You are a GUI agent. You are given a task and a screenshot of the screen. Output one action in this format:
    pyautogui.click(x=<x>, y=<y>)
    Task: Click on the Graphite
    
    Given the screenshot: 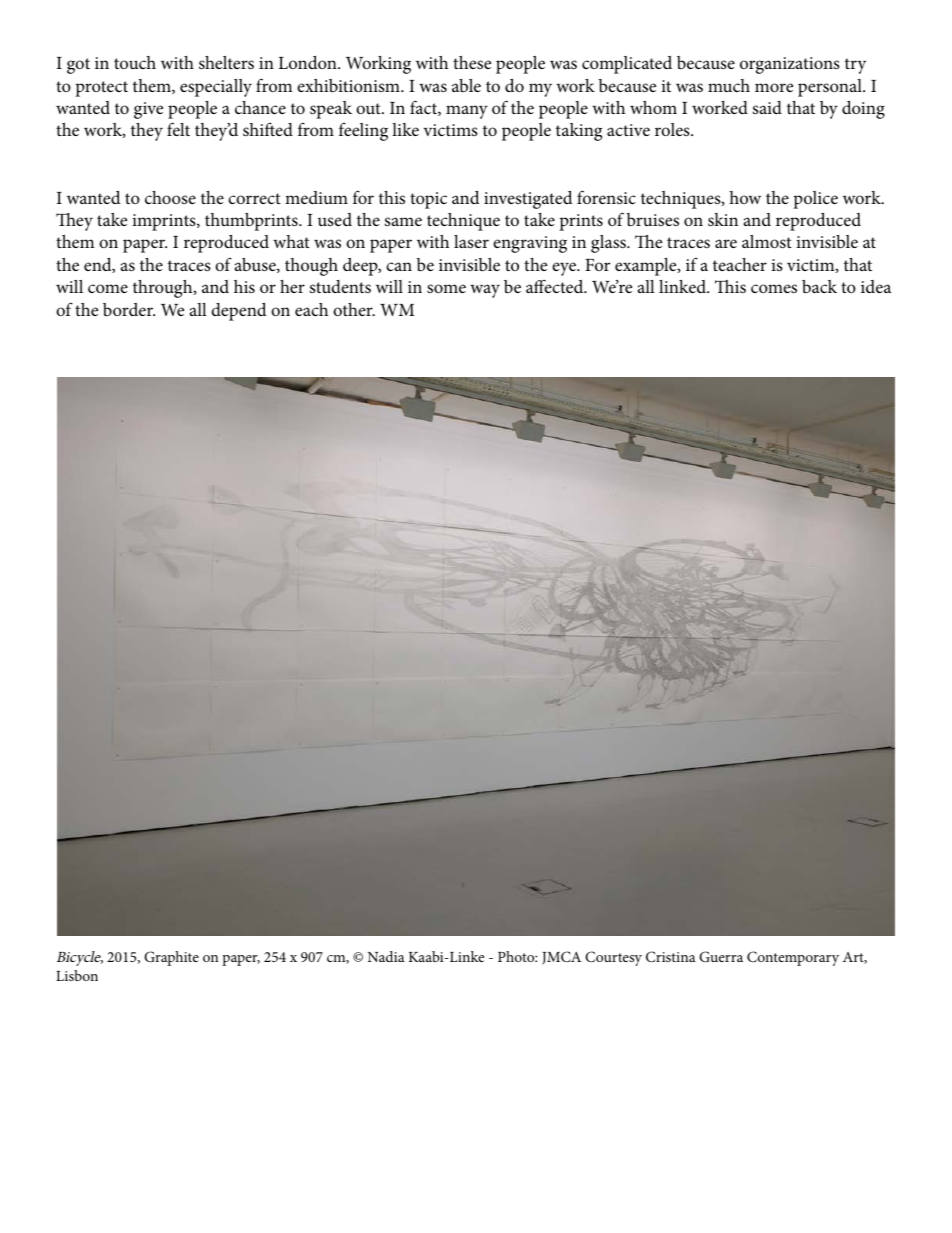 What is the action you would take?
    pyautogui.click(x=171, y=958)
